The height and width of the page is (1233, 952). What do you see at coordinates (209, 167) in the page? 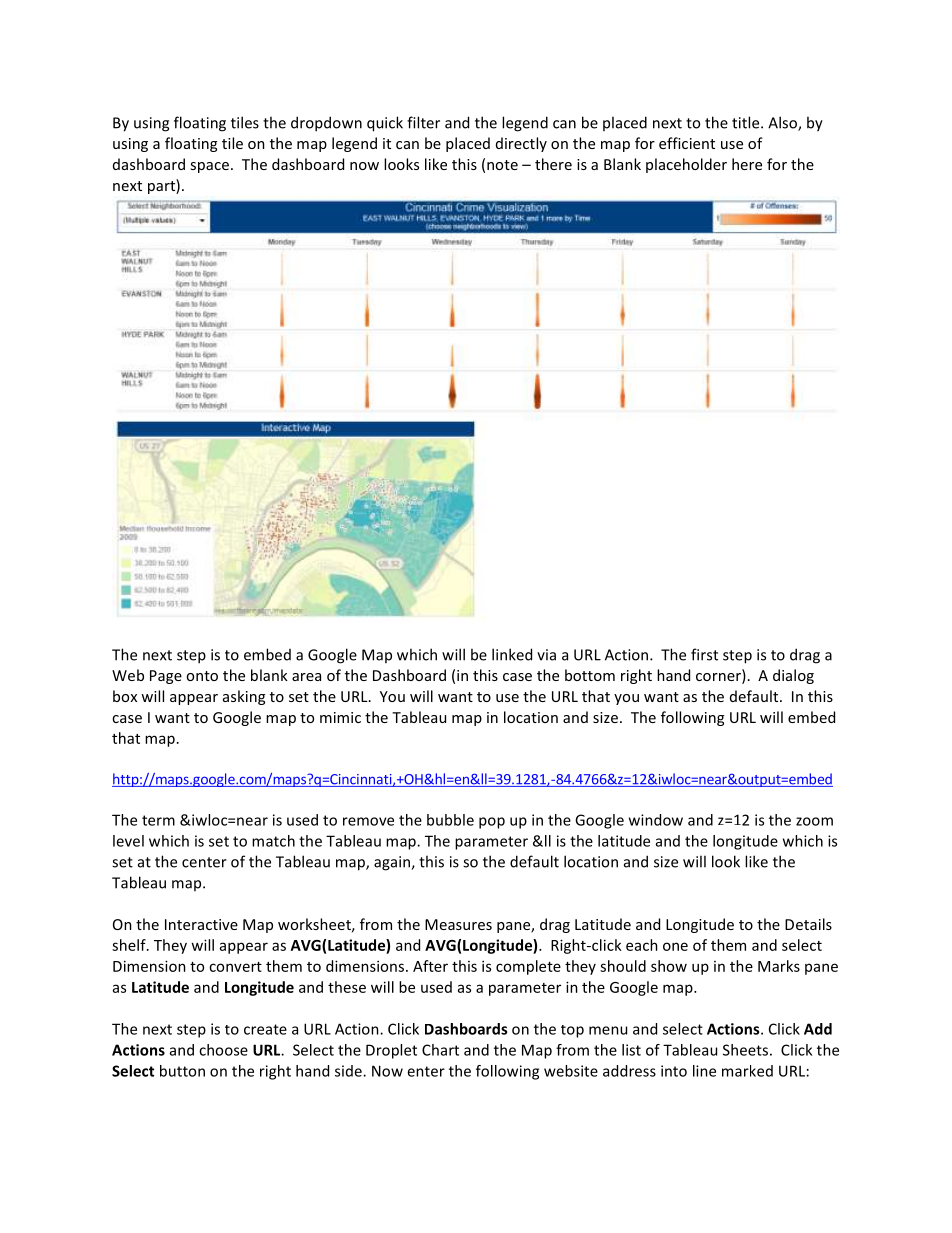
I see `space` at bounding box center [209, 167].
